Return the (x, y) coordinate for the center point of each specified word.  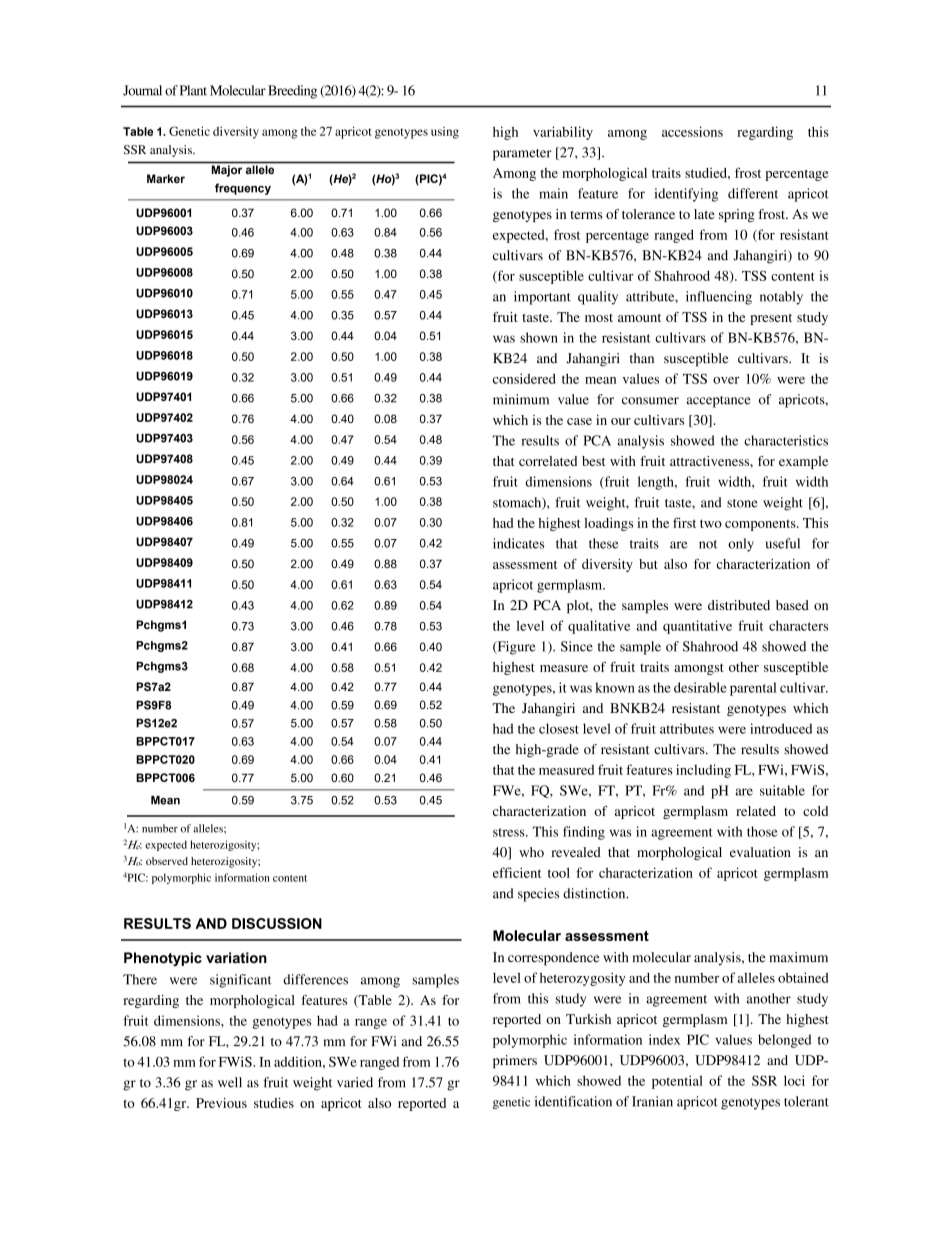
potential (677, 1082)
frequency (243, 189)
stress (510, 832)
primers (515, 1062)
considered (524, 378)
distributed (739, 605)
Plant (193, 90)
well (230, 1082)
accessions (692, 131)
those (762, 831)
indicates (518, 543)
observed (167, 861)
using (445, 132)
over (726, 380)
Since (577, 646)
